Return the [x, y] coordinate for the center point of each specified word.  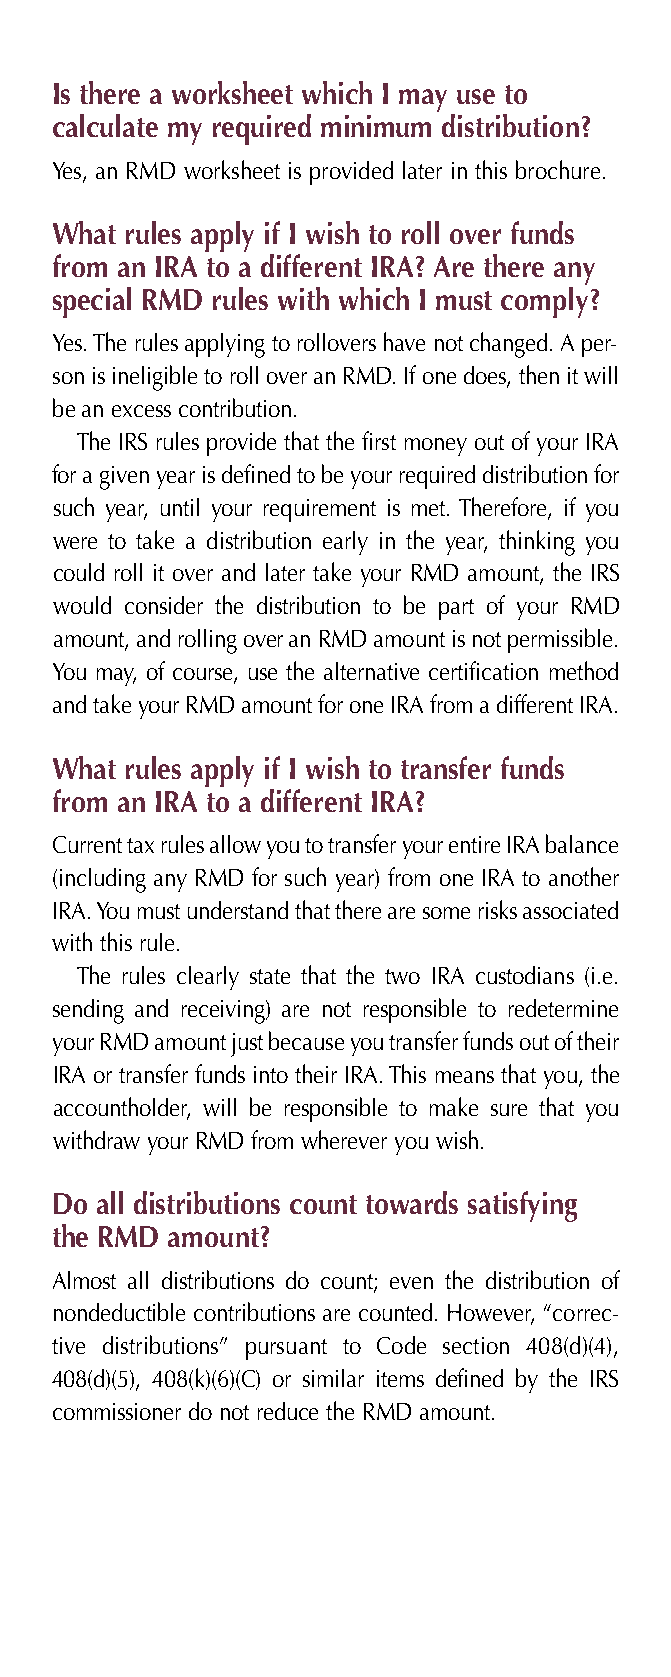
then [539, 374]
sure [509, 1110]
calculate [105, 125]
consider [164, 605]
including [103, 880]
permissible [560, 640]
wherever [344, 1139]
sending [88, 1011]
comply [544, 302]
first [379, 440]
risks [498, 909]
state [270, 976]
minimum [376, 126]
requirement [320, 510]
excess [141, 411]
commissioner [117, 1411]
